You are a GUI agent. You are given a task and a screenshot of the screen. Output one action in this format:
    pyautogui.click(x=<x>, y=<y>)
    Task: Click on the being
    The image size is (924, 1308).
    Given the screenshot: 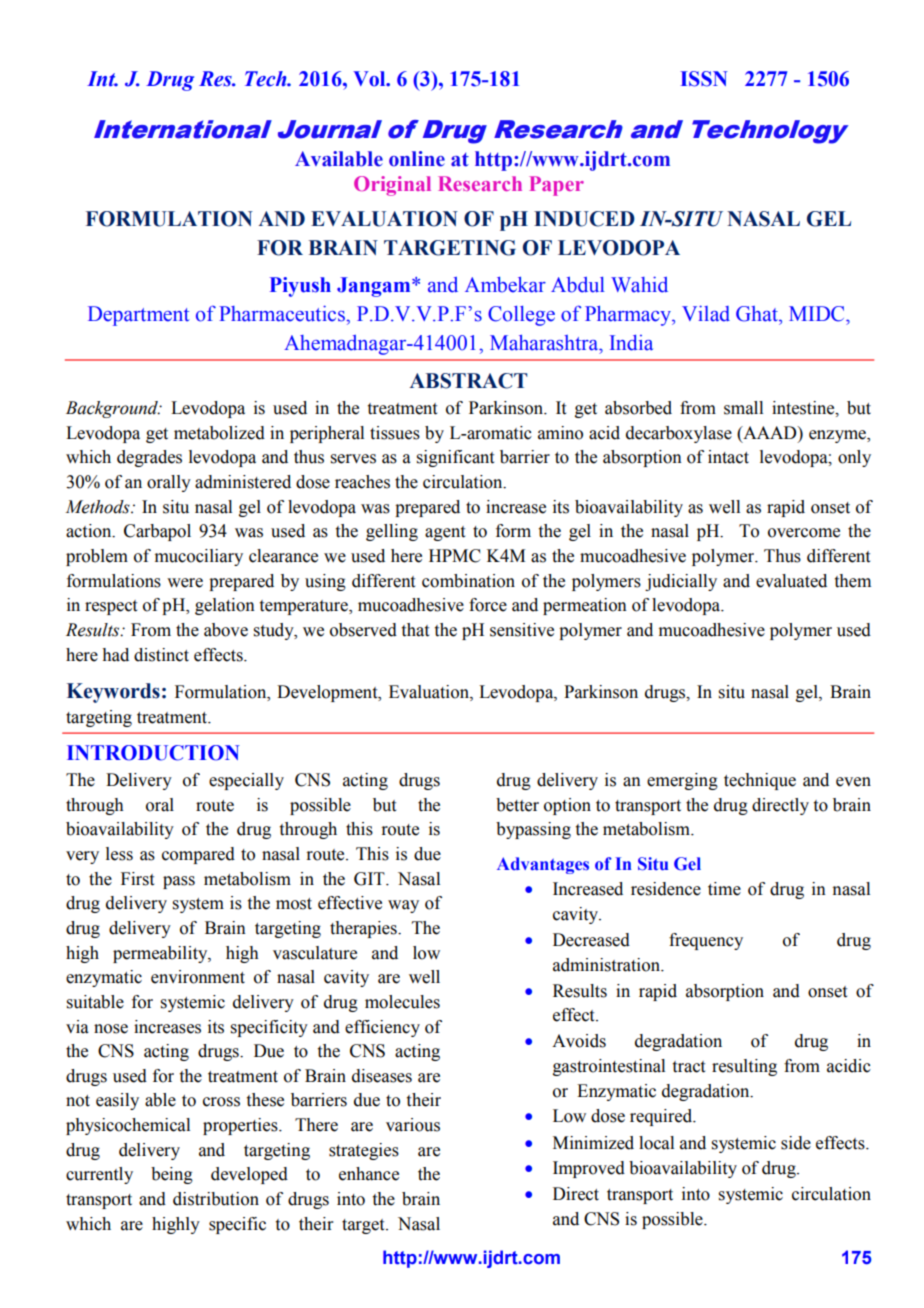 What is the action you would take?
    pyautogui.click(x=172, y=1175)
